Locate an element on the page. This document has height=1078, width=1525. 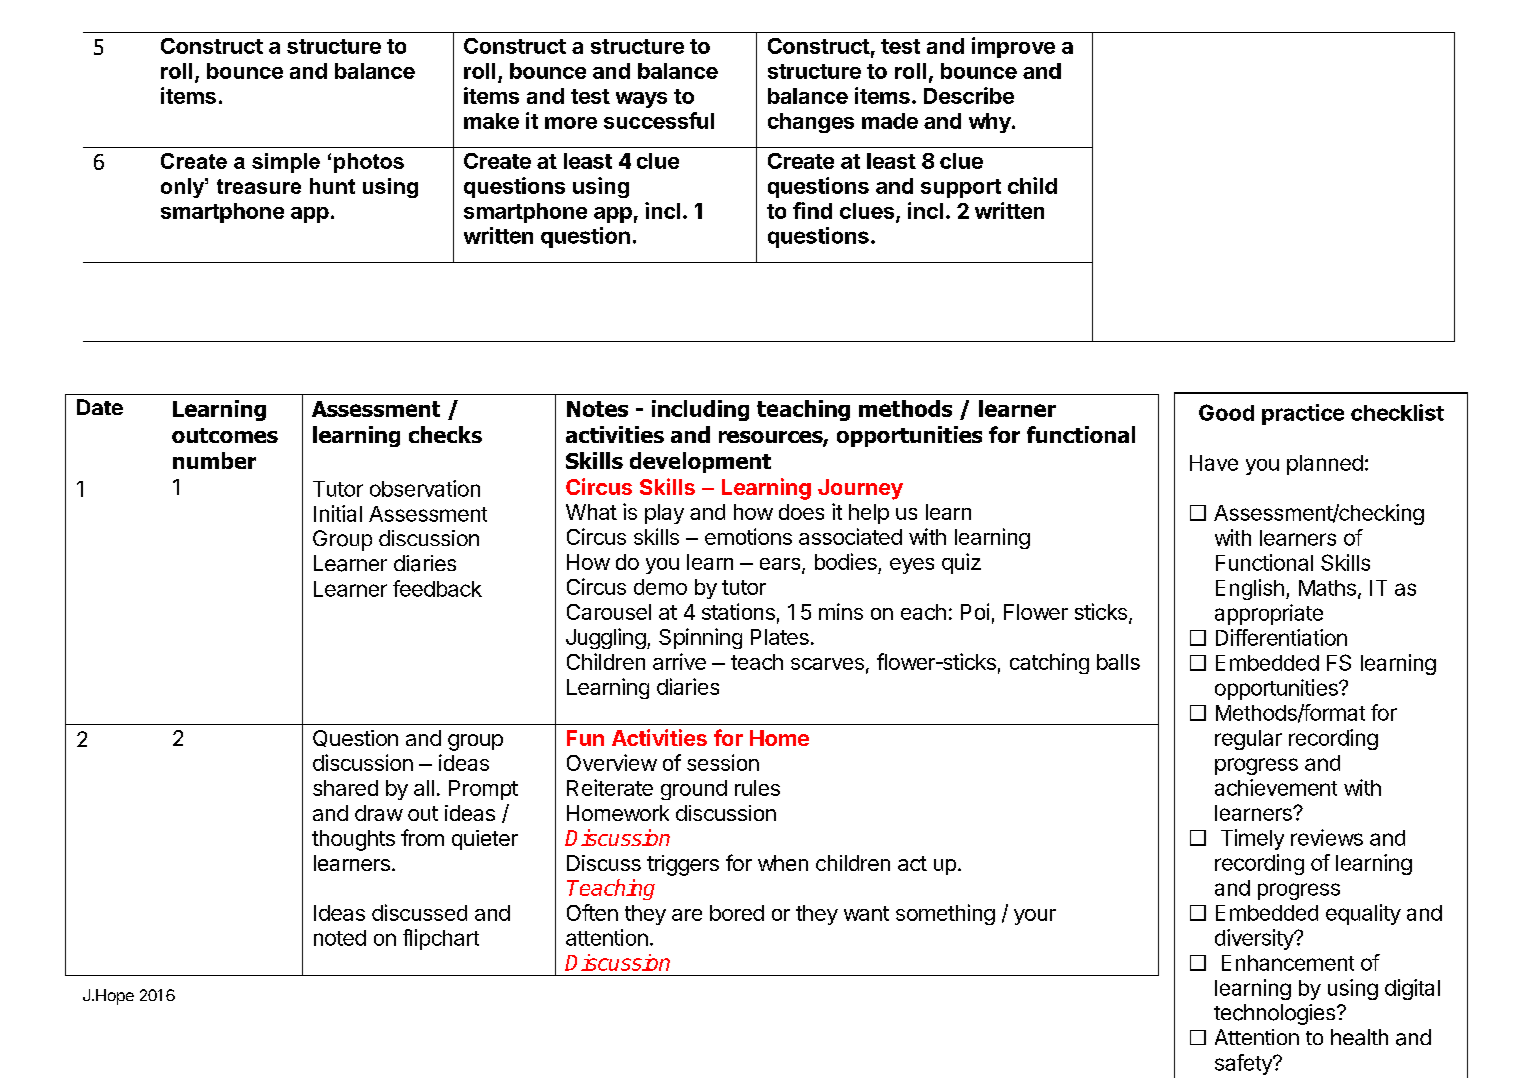
session is located at coordinates (723, 762).
